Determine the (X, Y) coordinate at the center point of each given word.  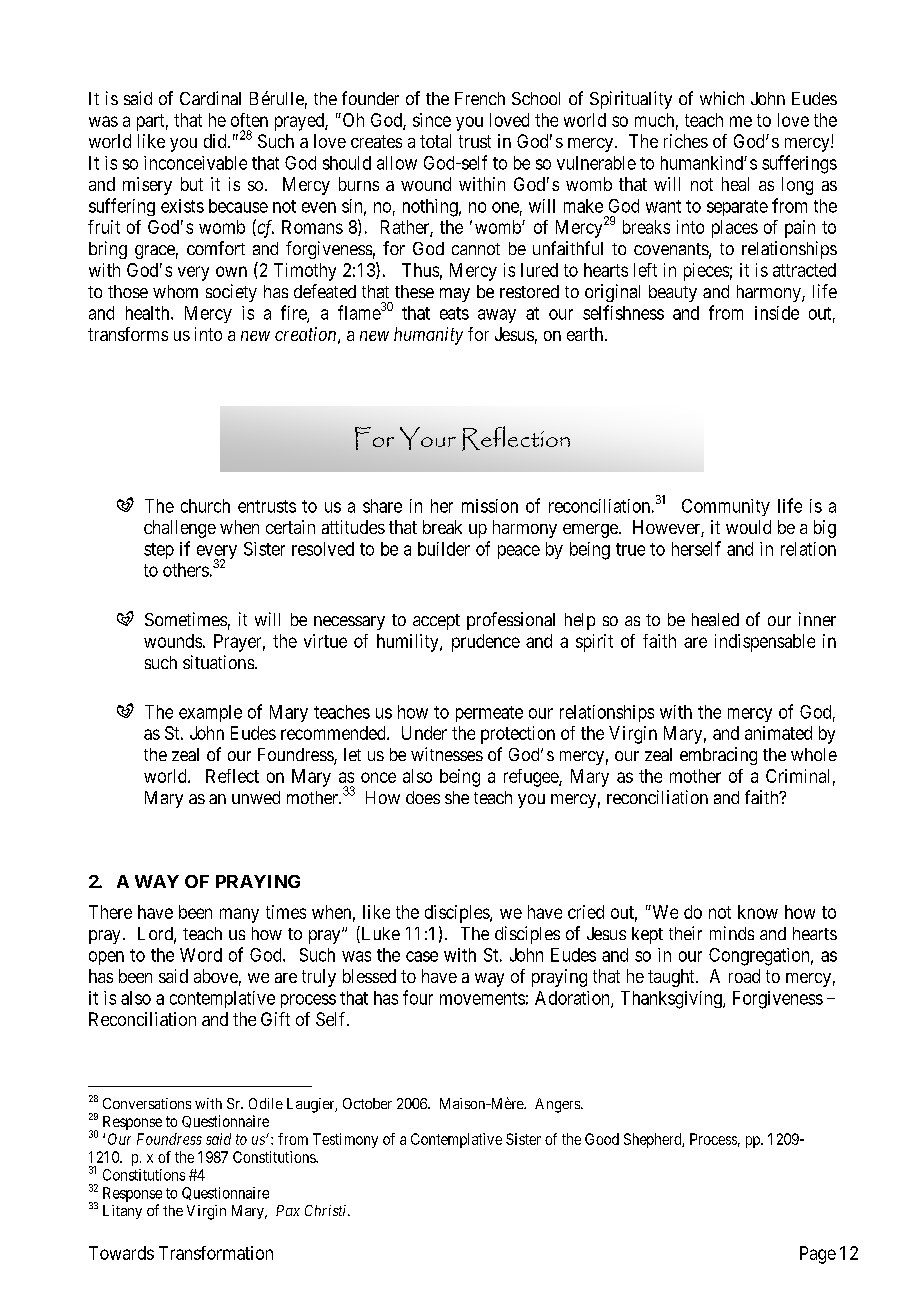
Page (818, 1255)
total (435, 141)
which (722, 98)
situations (218, 662)
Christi (327, 1210)
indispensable (765, 643)
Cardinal (210, 98)
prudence (486, 643)
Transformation (216, 1253)
